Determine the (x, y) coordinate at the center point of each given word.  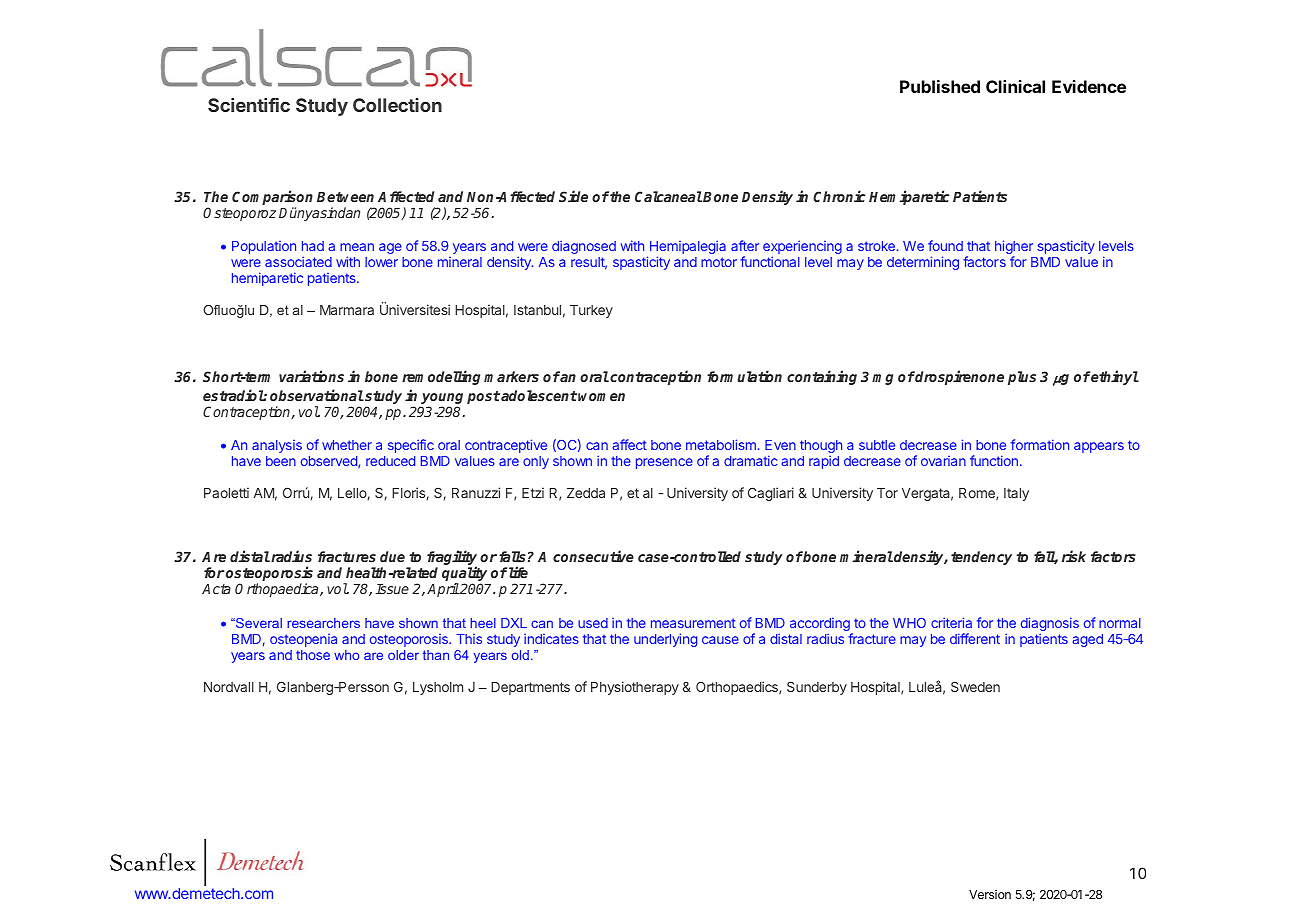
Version (990, 894)
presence (664, 463)
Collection (397, 105)
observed (330, 462)
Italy (1016, 494)
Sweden (975, 686)
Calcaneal (668, 196)
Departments (530, 688)
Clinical (1015, 86)
